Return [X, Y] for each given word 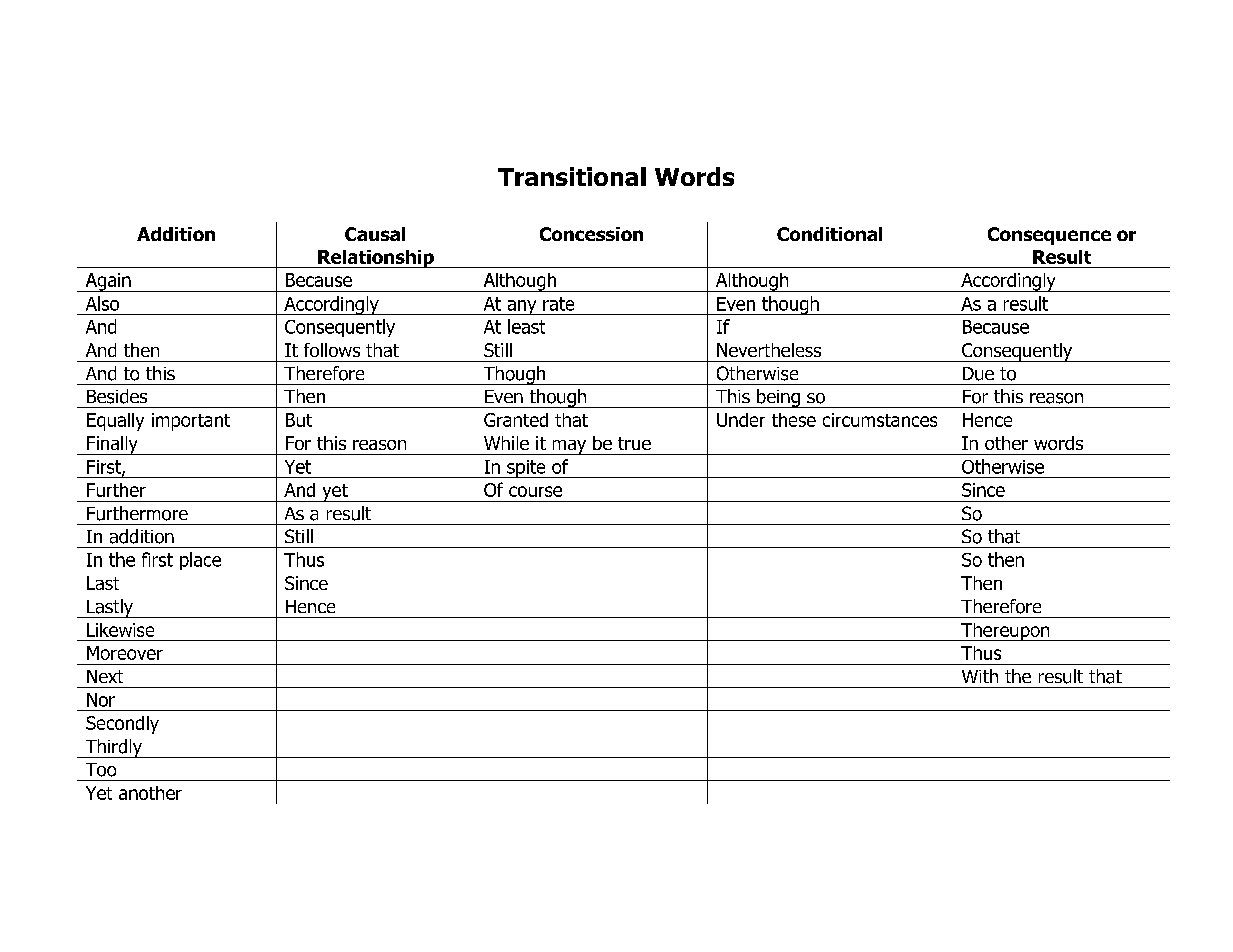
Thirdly [113, 748]
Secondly [122, 725]
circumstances [880, 420]
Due [978, 374]
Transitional [572, 176]
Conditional [829, 234]
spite [526, 469]
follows [332, 350]
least [526, 326]
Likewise [120, 630]
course [535, 491]
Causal [375, 234]
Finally [112, 445]
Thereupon [1005, 632]
